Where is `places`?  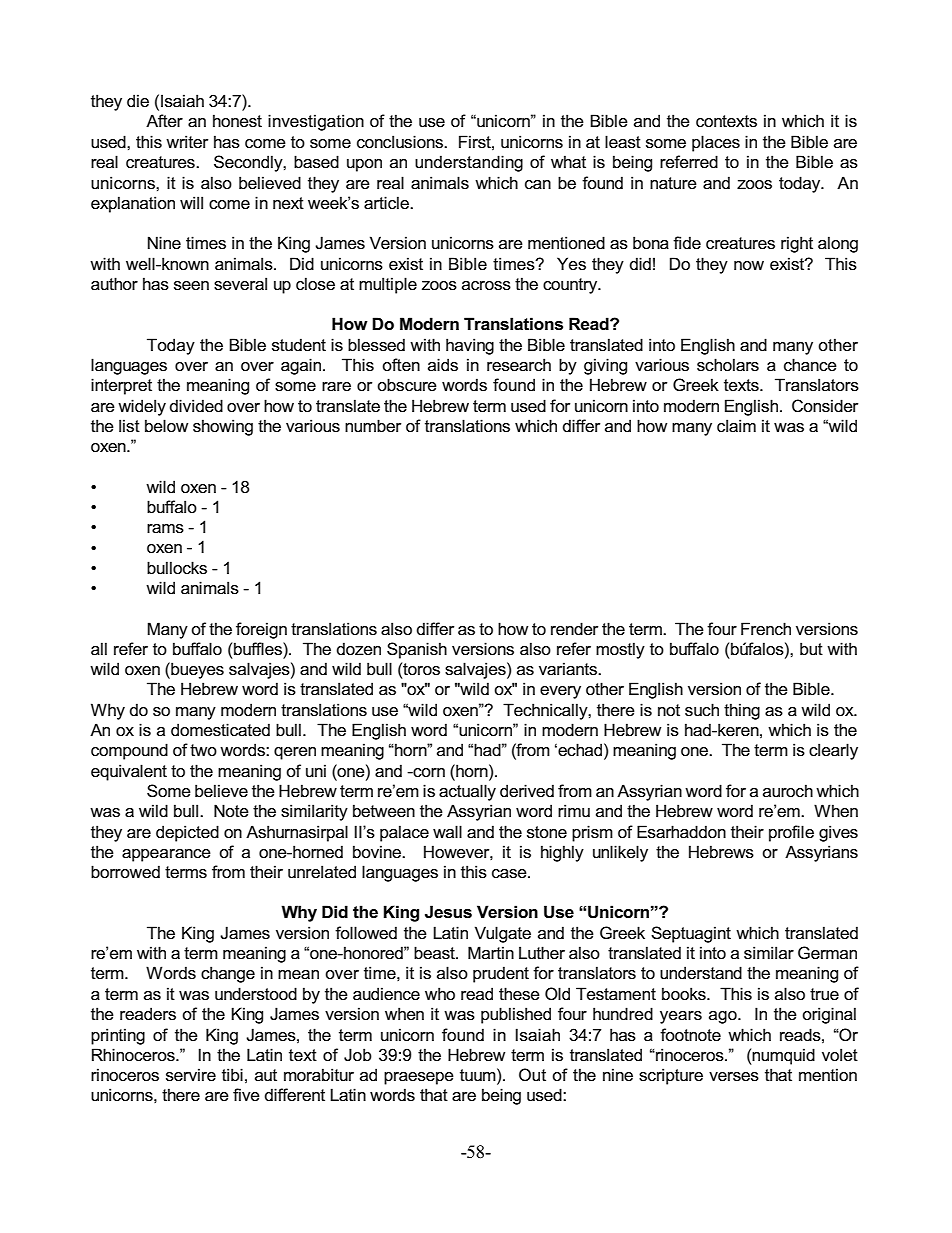
places is located at coordinates (716, 143).
